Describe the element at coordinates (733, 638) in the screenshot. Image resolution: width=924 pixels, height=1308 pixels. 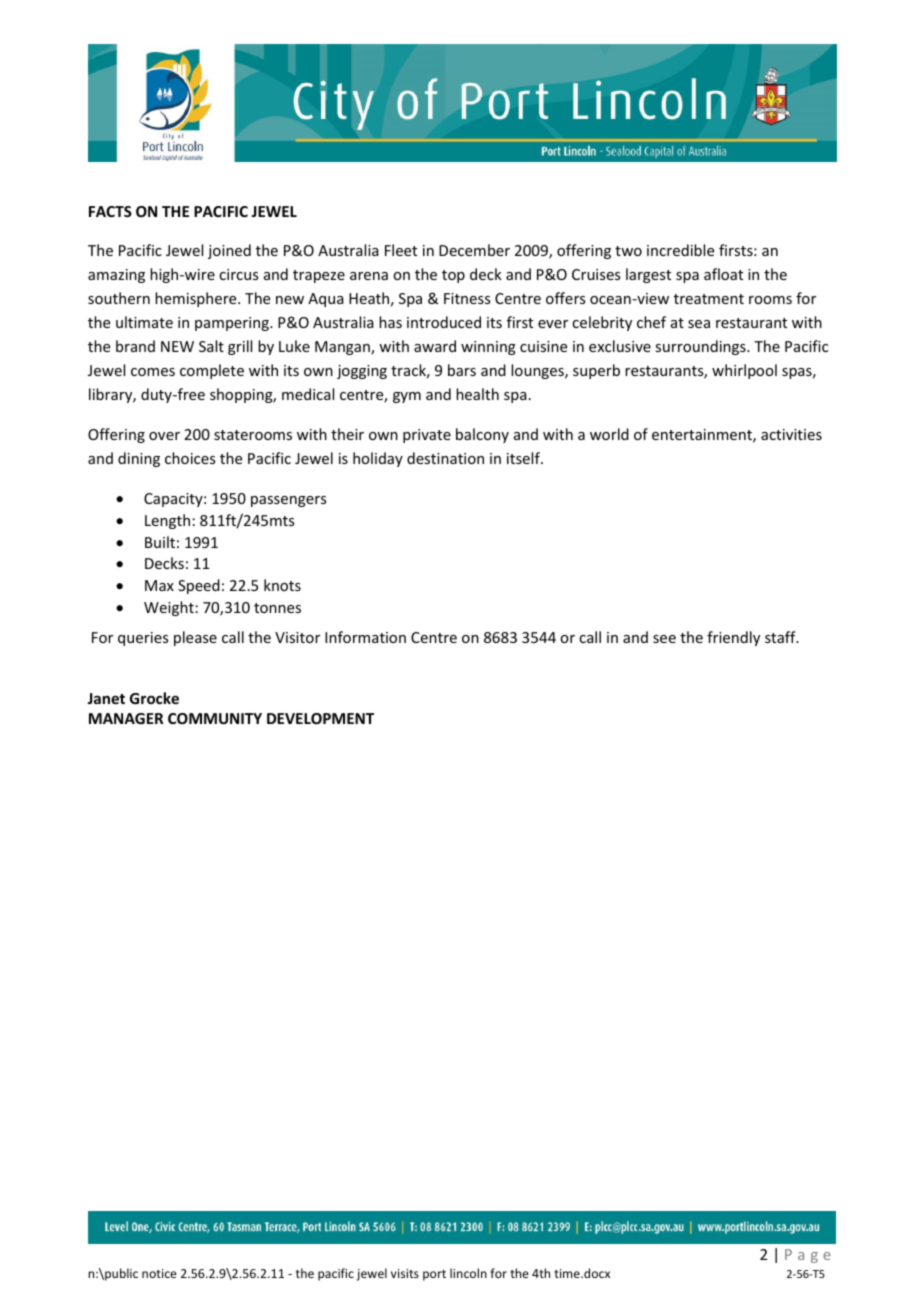
I see `friendly` at that location.
